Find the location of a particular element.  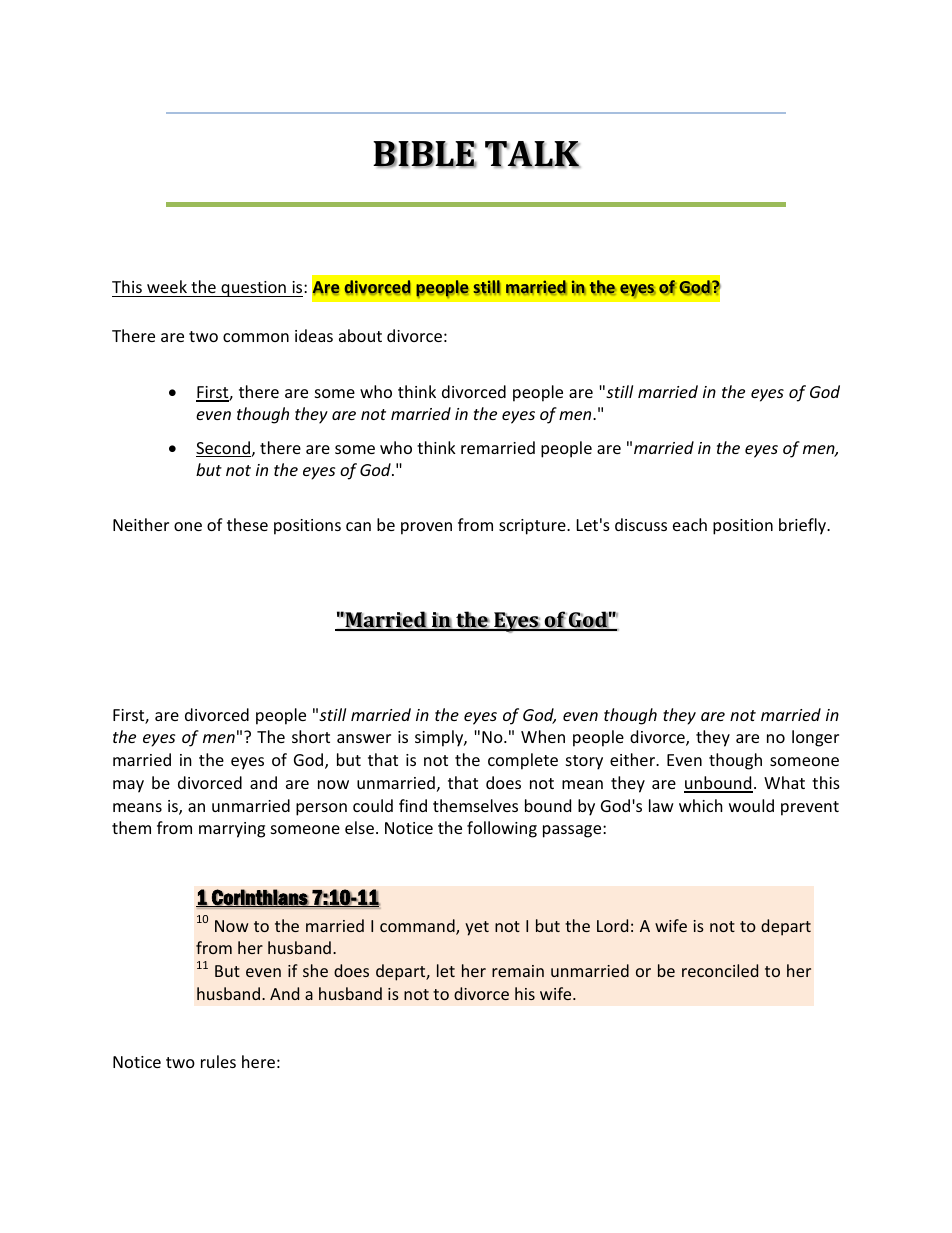

week is located at coordinates (167, 286).
